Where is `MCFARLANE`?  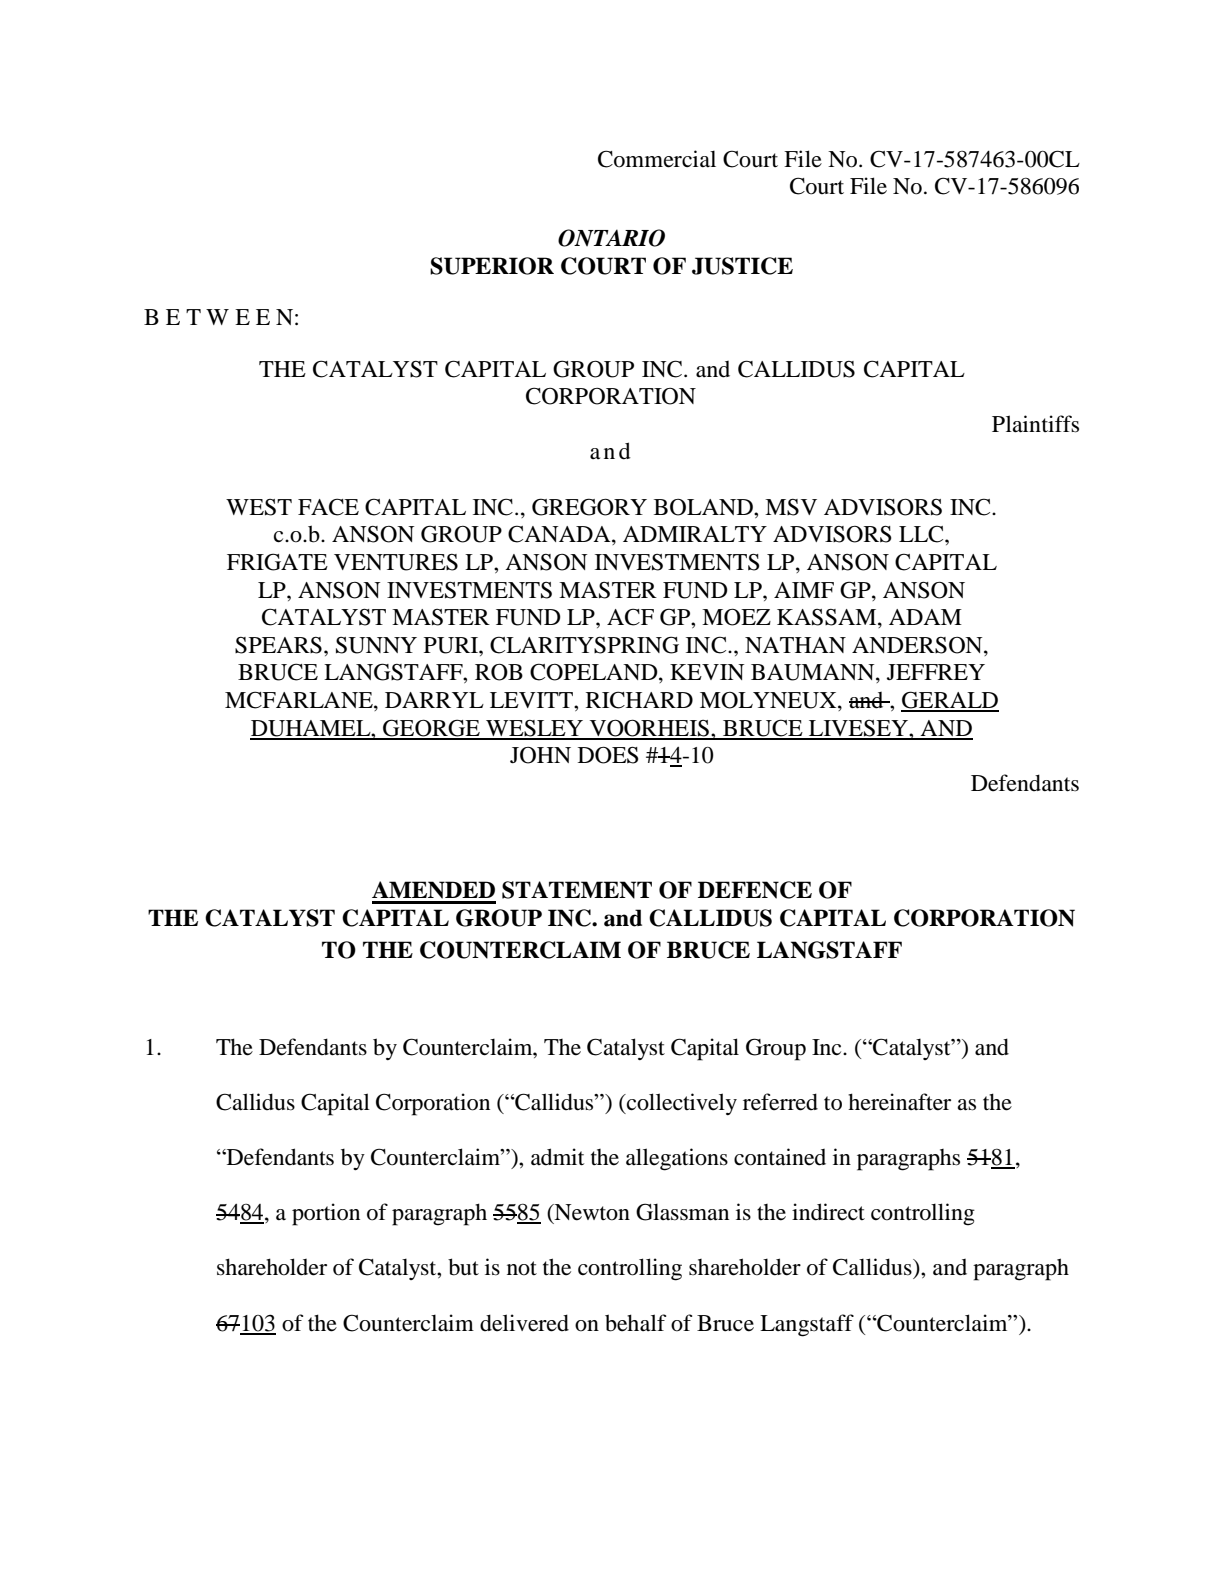 MCFARLANE is located at coordinates (300, 701).
